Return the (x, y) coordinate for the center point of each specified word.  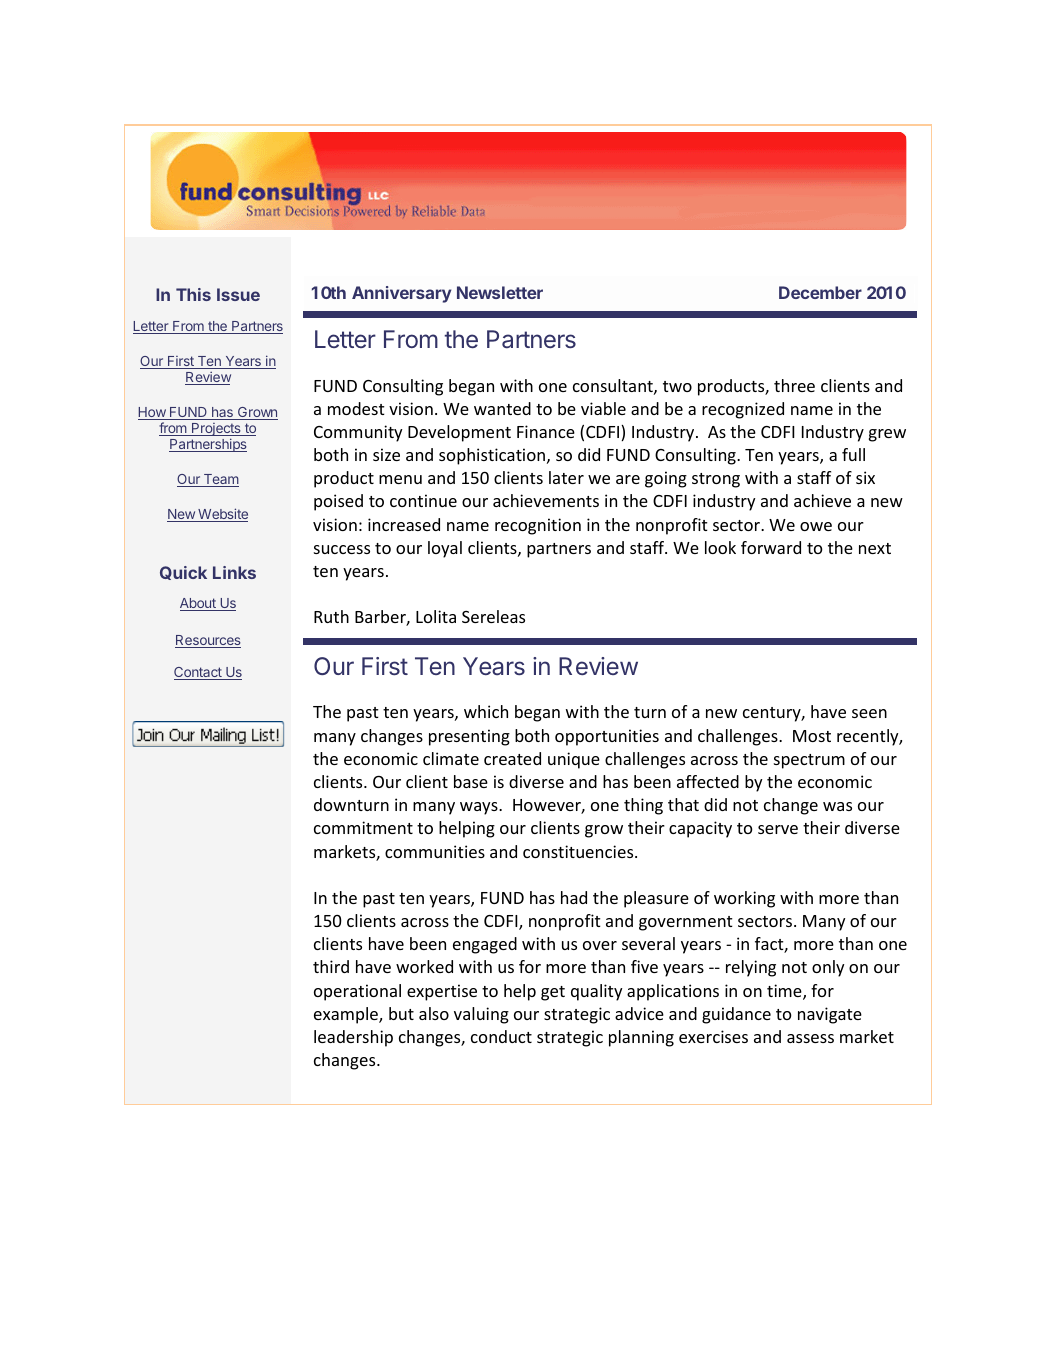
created (512, 758)
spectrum (809, 761)
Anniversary (401, 294)
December (820, 292)
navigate (830, 1015)
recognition (538, 526)
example (347, 1015)
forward (771, 547)
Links (234, 572)
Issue (238, 294)
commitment (363, 827)
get (553, 993)
